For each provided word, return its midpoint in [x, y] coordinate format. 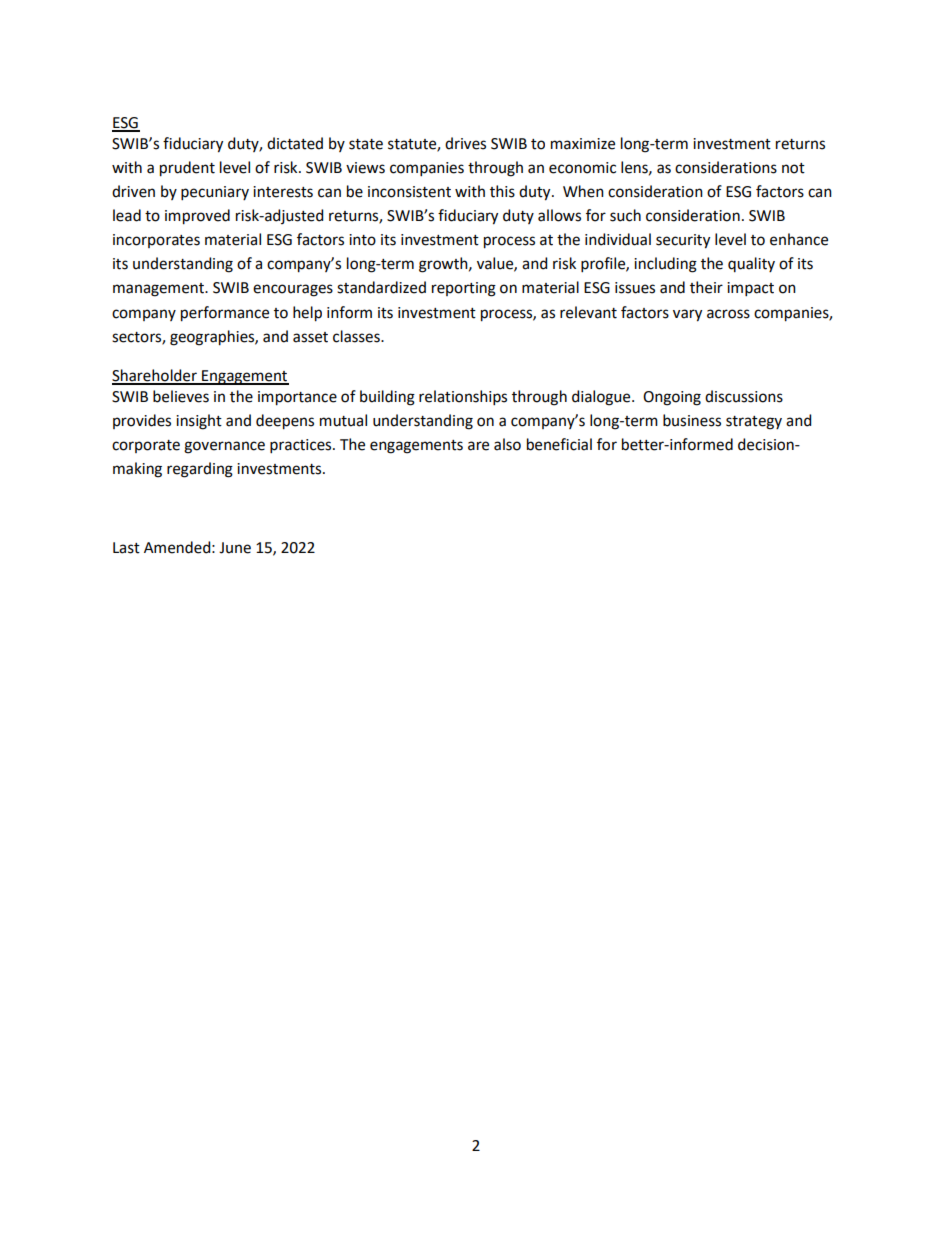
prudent [187, 169]
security [683, 241]
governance [224, 447]
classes [357, 336]
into [362, 240]
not [793, 168]
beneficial [559, 444]
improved [197, 217]
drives [465, 143]
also [507, 444]
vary [687, 315]
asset [310, 337]
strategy [754, 423]
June [235, 548]
